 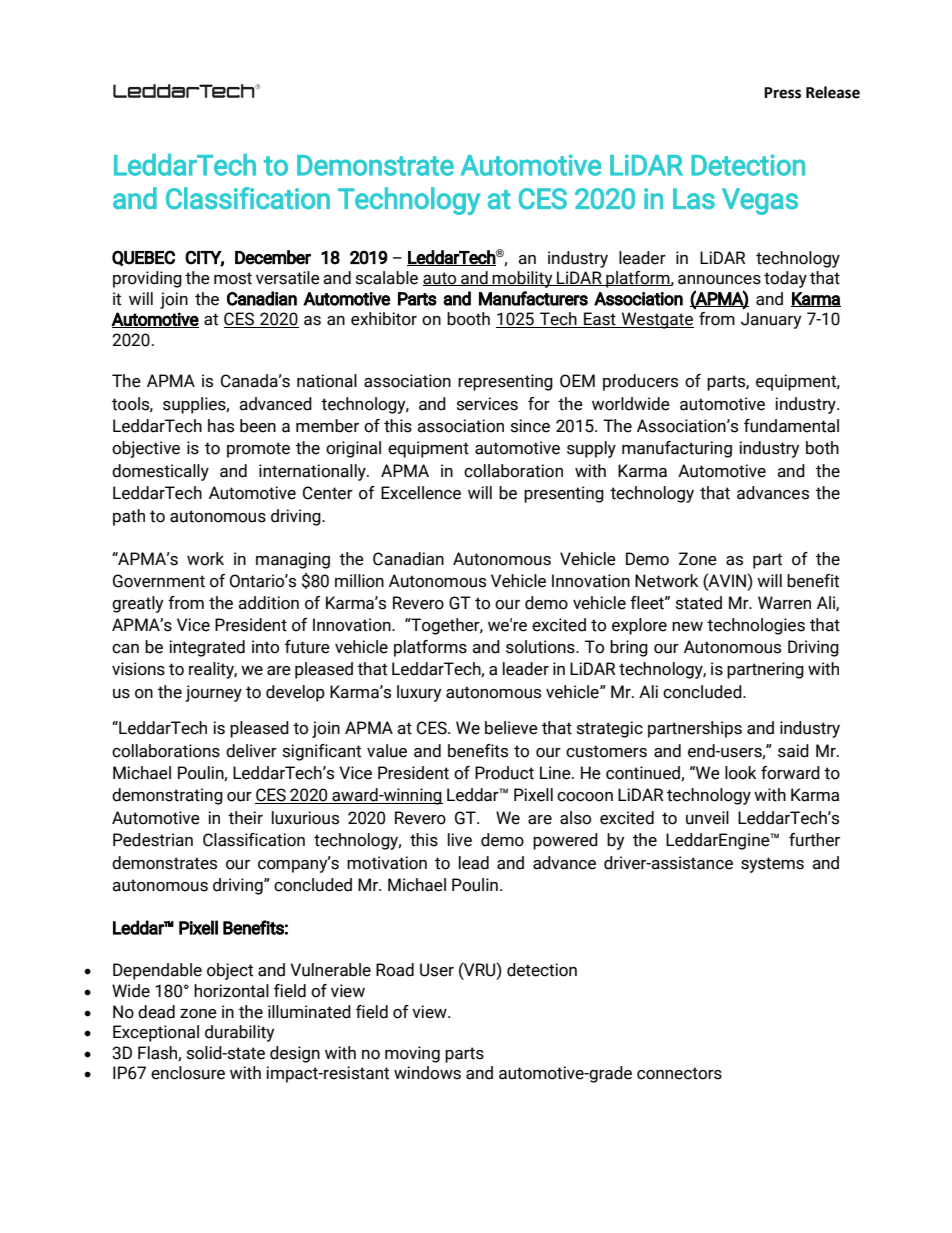 What do you see at coordinates (273, 257) in the page?
I see `December` at bounding box center [273, 257].
